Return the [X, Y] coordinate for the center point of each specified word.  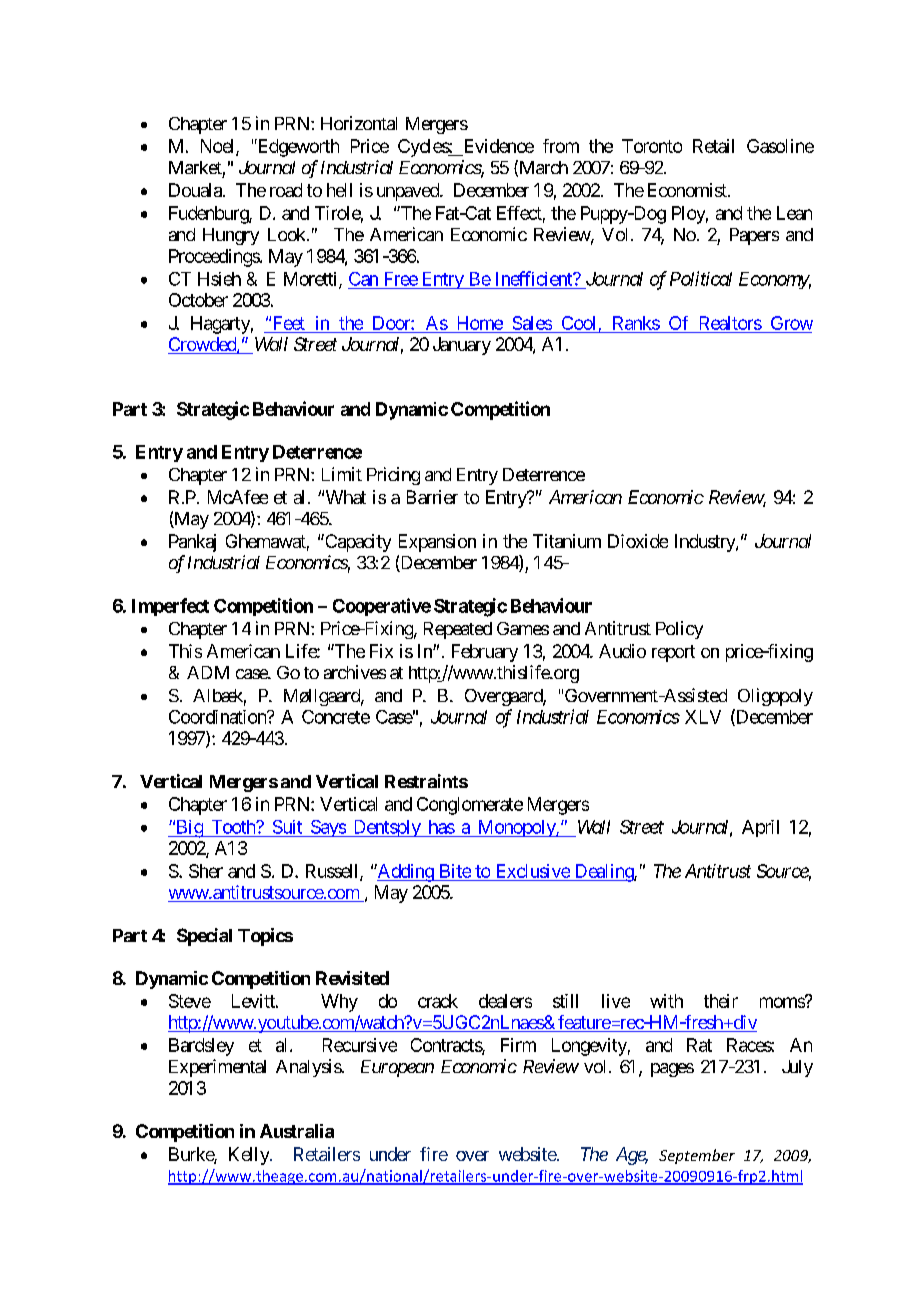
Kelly [250, 1156]
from [561, 146]
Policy [679, 630]
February [485, 653]
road [286, 190]
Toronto [652, 146]
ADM [208, 672]
